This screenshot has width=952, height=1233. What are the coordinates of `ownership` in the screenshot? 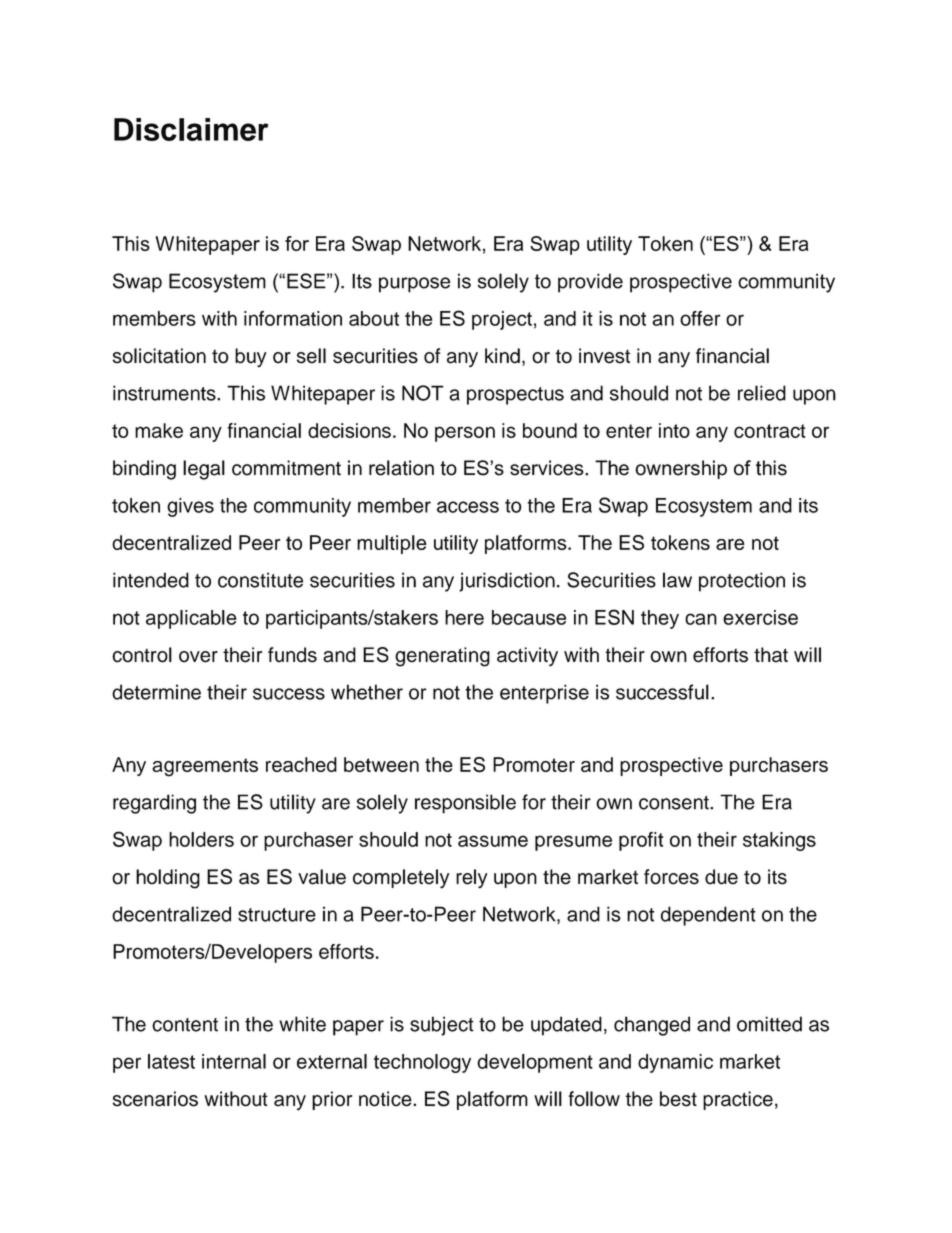 It's located at (681, 469).
